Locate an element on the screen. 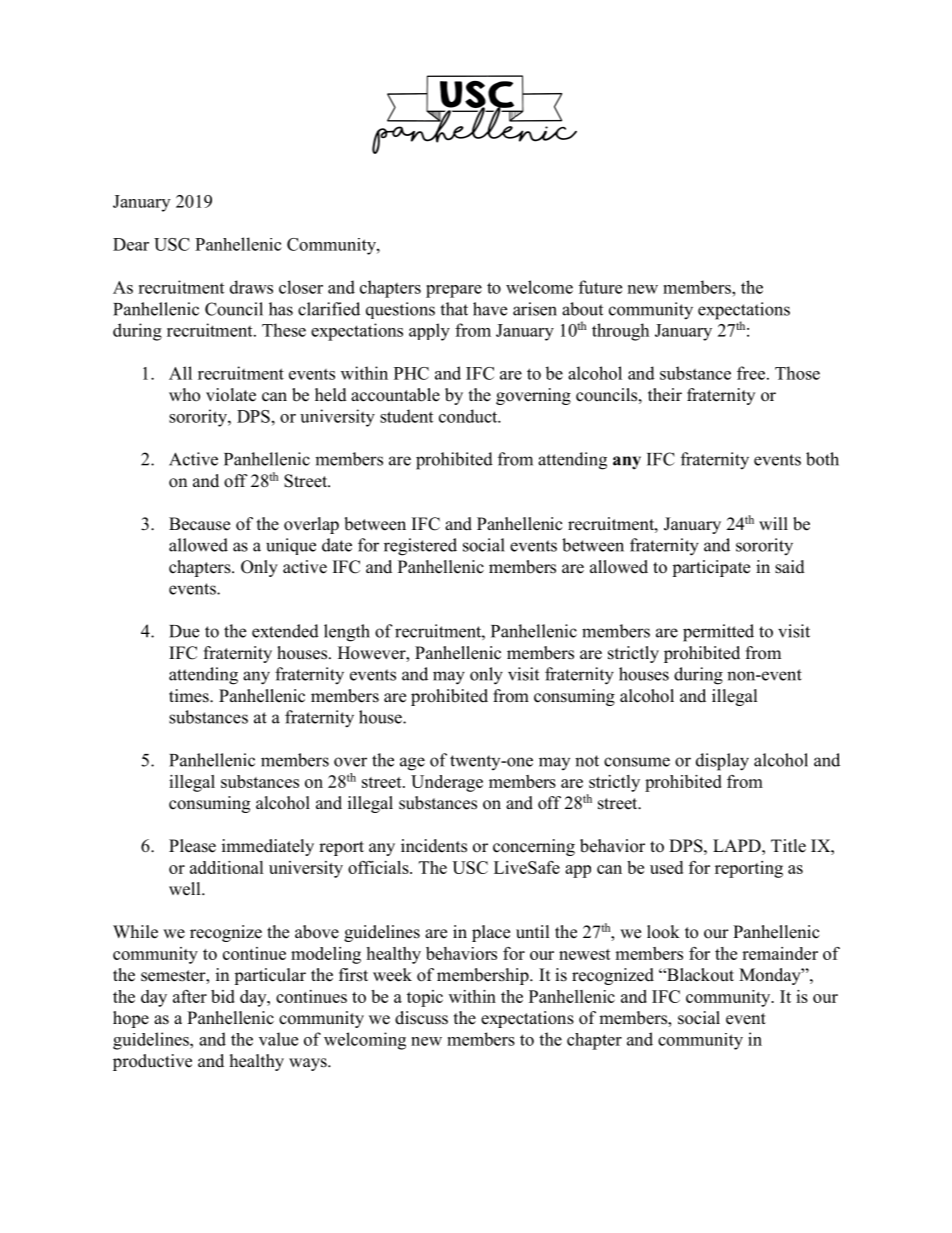 The width and height of the screenshot is (952, 1233). future is located at coordinates (600, 287).
